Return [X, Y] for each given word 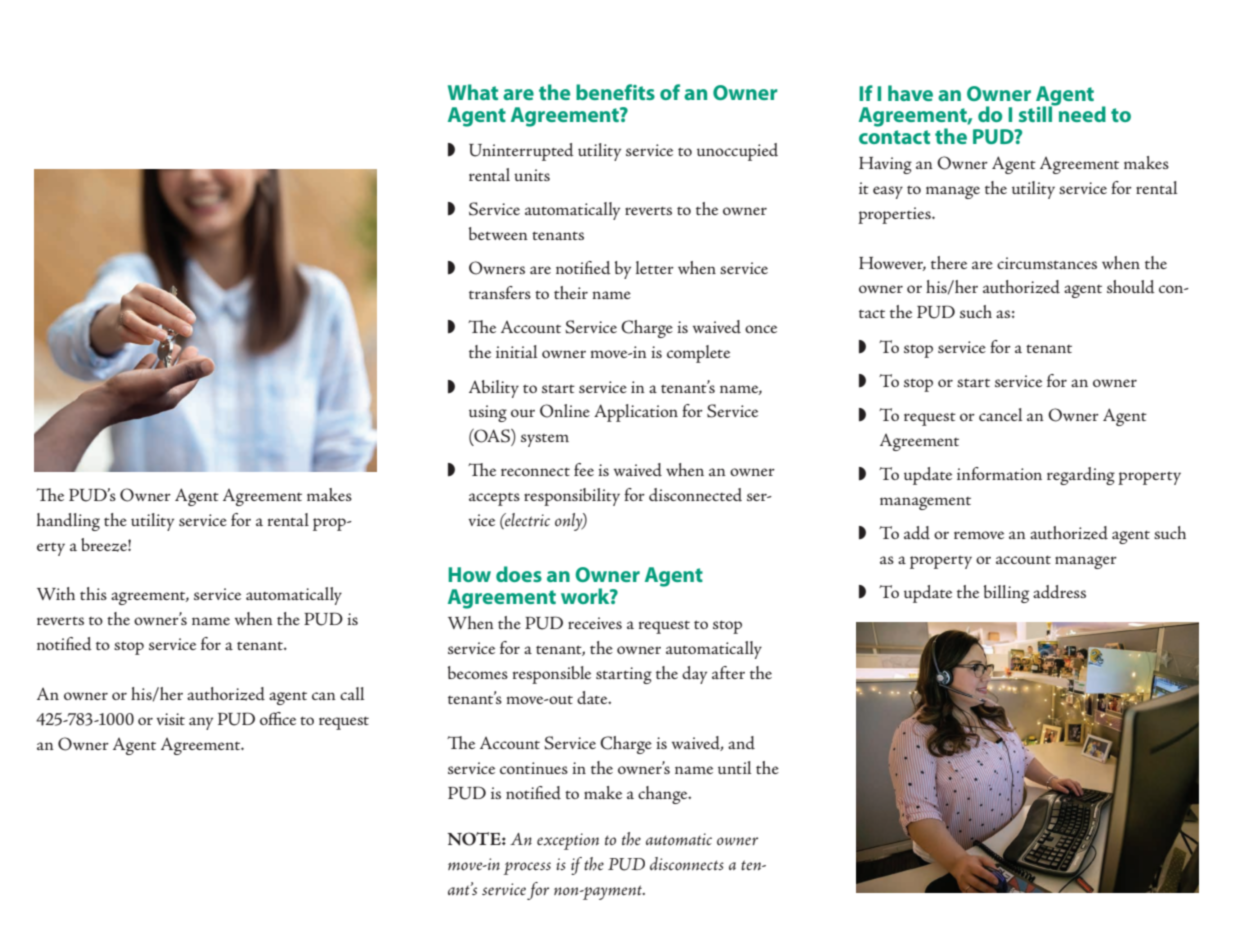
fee [584, 469]
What [473, 92]
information [999, 473]
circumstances [1047, 263]
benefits [615, 92]
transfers [500, 292]
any [201, 723]
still [1037, 113]
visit [170, 719]
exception [568, 841]
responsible [552, 675]
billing [1006, 594]
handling [68, 522]
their [571, 292]
